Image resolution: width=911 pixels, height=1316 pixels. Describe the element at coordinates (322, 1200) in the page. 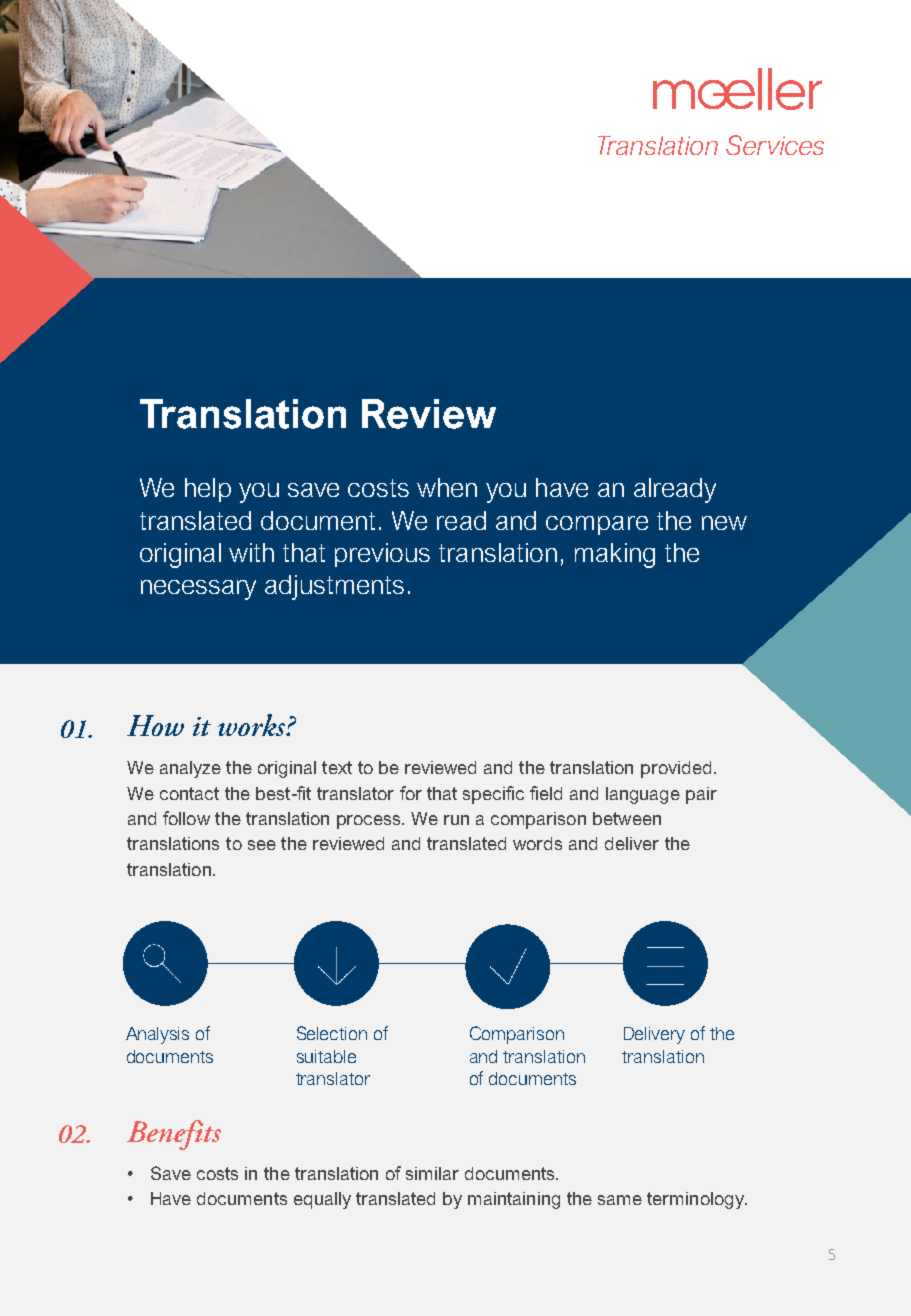

I see `equally` at that location.
